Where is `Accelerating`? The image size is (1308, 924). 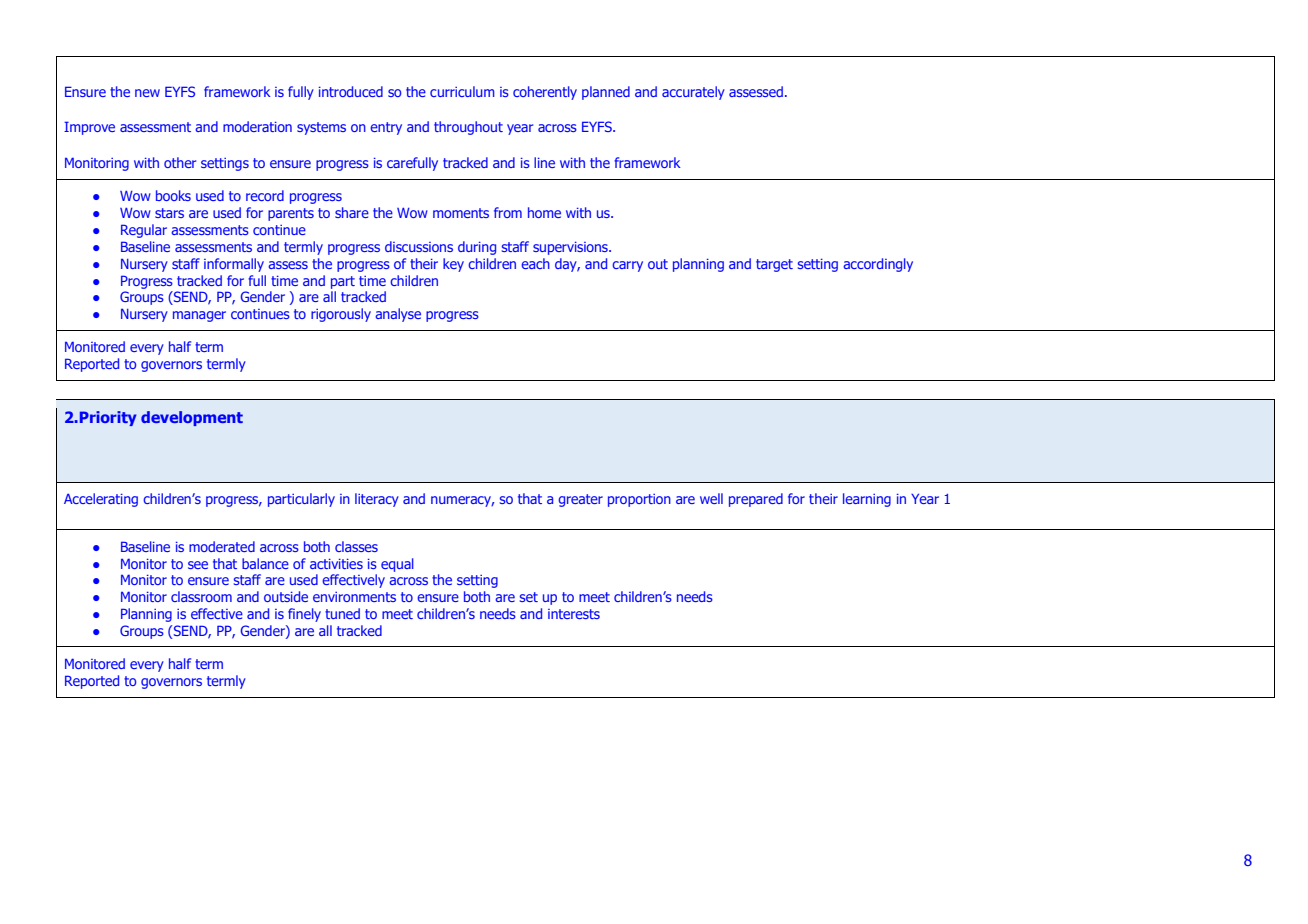
Accelerating is located at coordinates (101, 500).
